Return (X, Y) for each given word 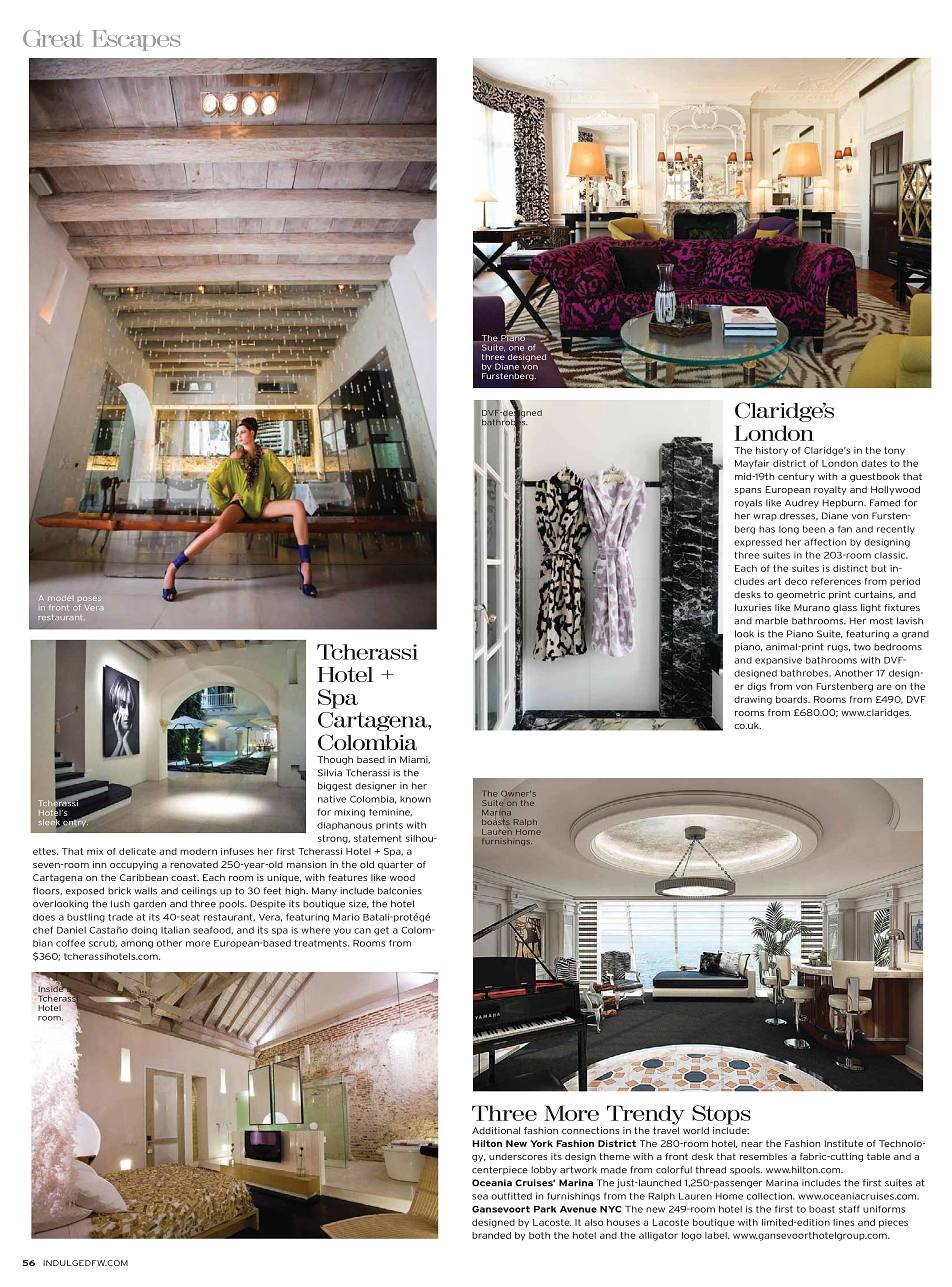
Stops (721, 1115)
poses (89, 599)
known (415, 799)
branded (491, 1235)
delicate (137, 851)
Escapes (137, 40)
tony (894, 451)
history (772, 451)
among (137, 945)
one (516, 348)
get (381, 931)
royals (748, 503)
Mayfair (752, 464)
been (814, 529)
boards (793, 699)
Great (53, 38)
